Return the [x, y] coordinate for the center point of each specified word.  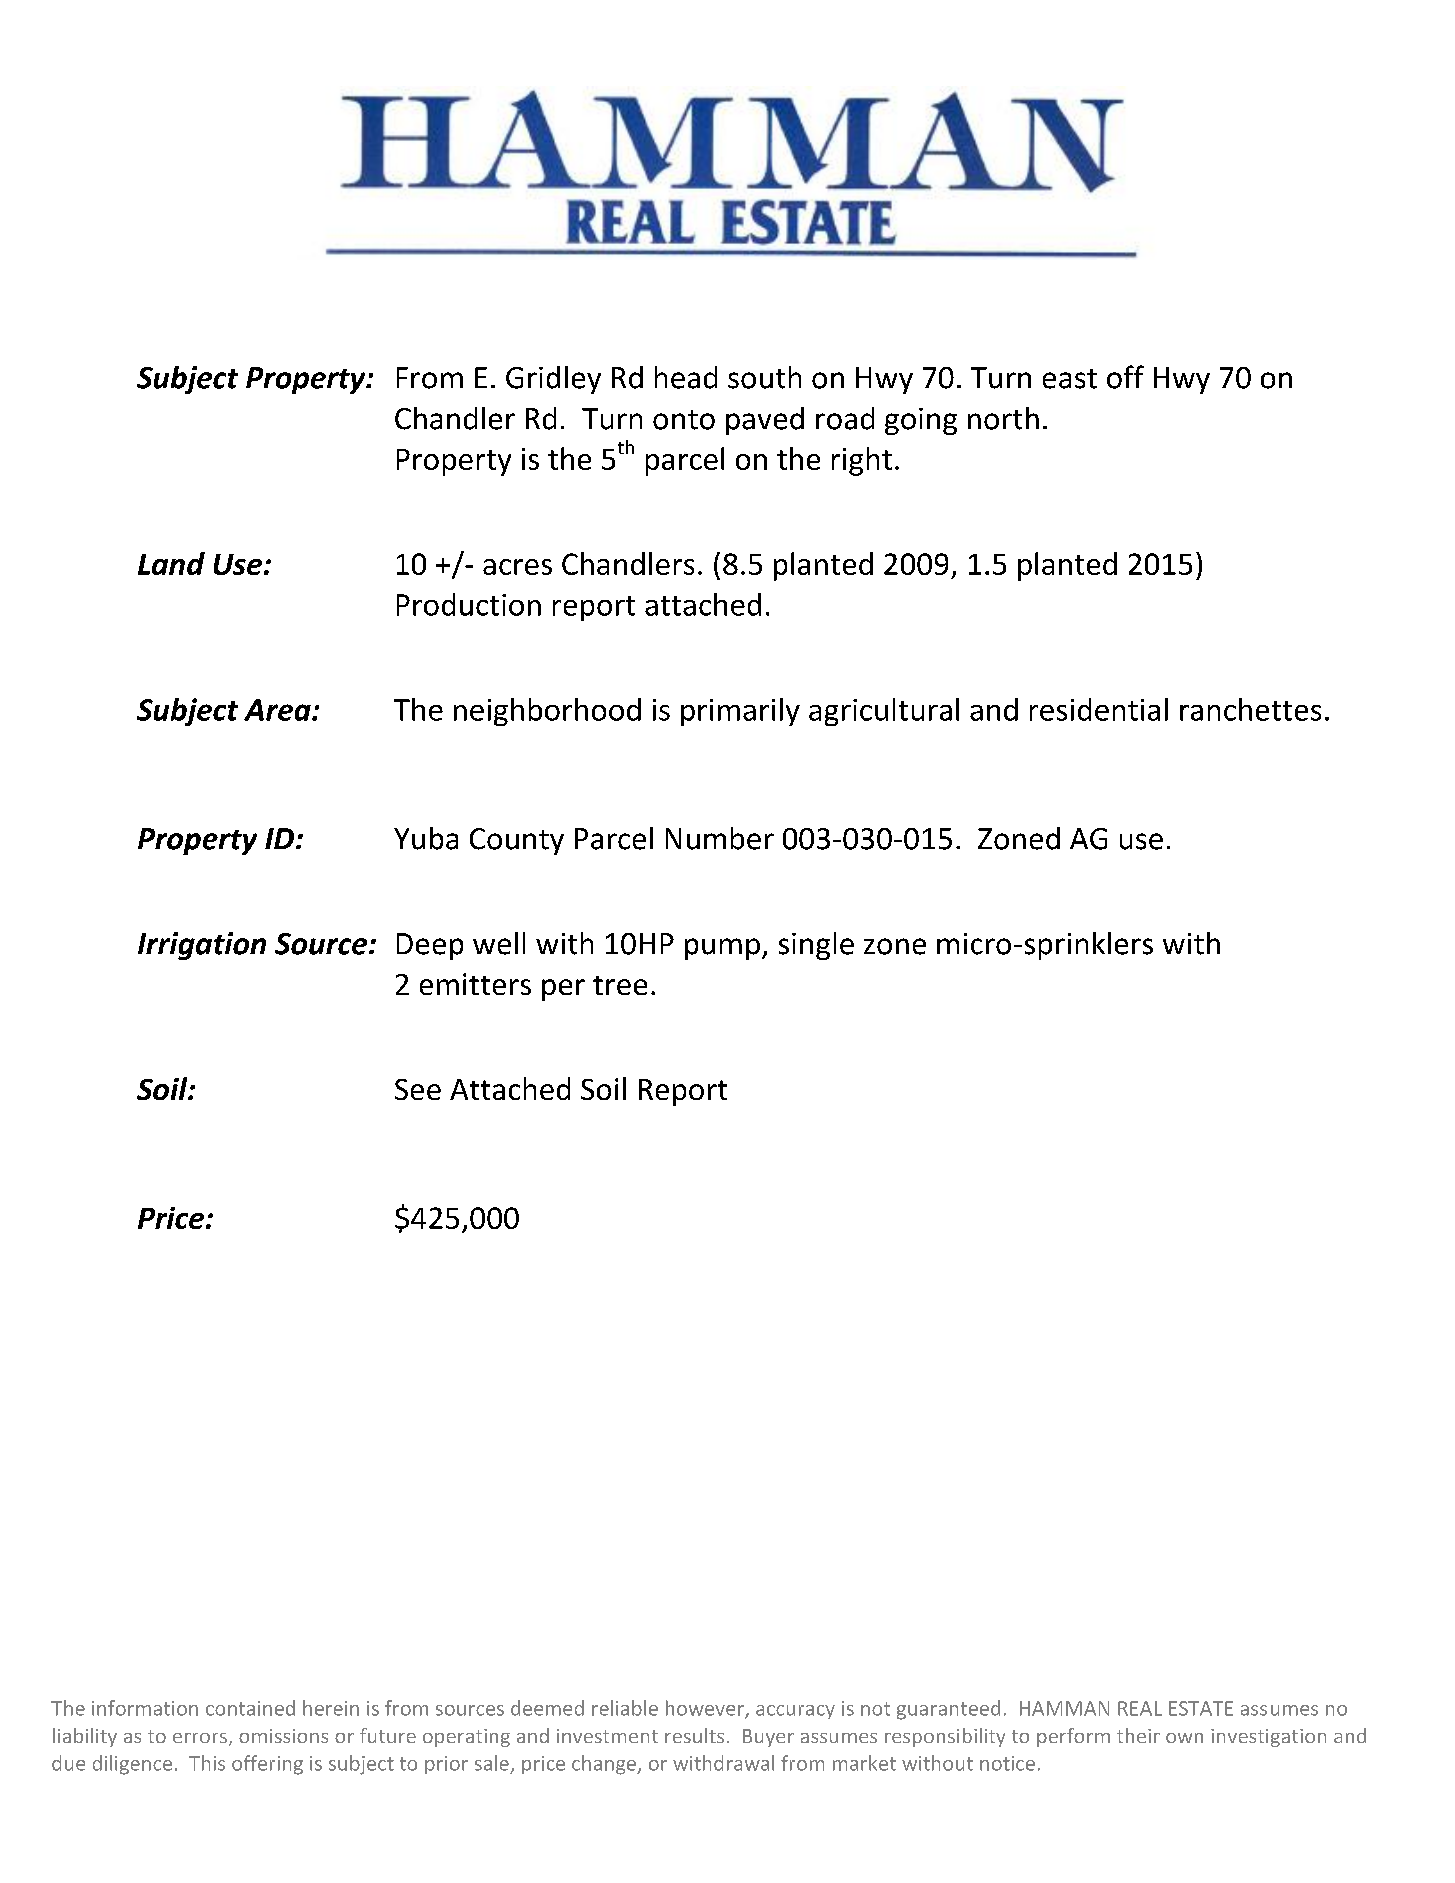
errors [200, 1738]
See [418, 1089]
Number [720, 838]
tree [620, 985]
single [816, 946]
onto [684, 420]
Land [171, 563]
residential [1099, 709]
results [694, 1735]
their [1138, 1735]
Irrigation [202, 946]
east [1070, 379]
